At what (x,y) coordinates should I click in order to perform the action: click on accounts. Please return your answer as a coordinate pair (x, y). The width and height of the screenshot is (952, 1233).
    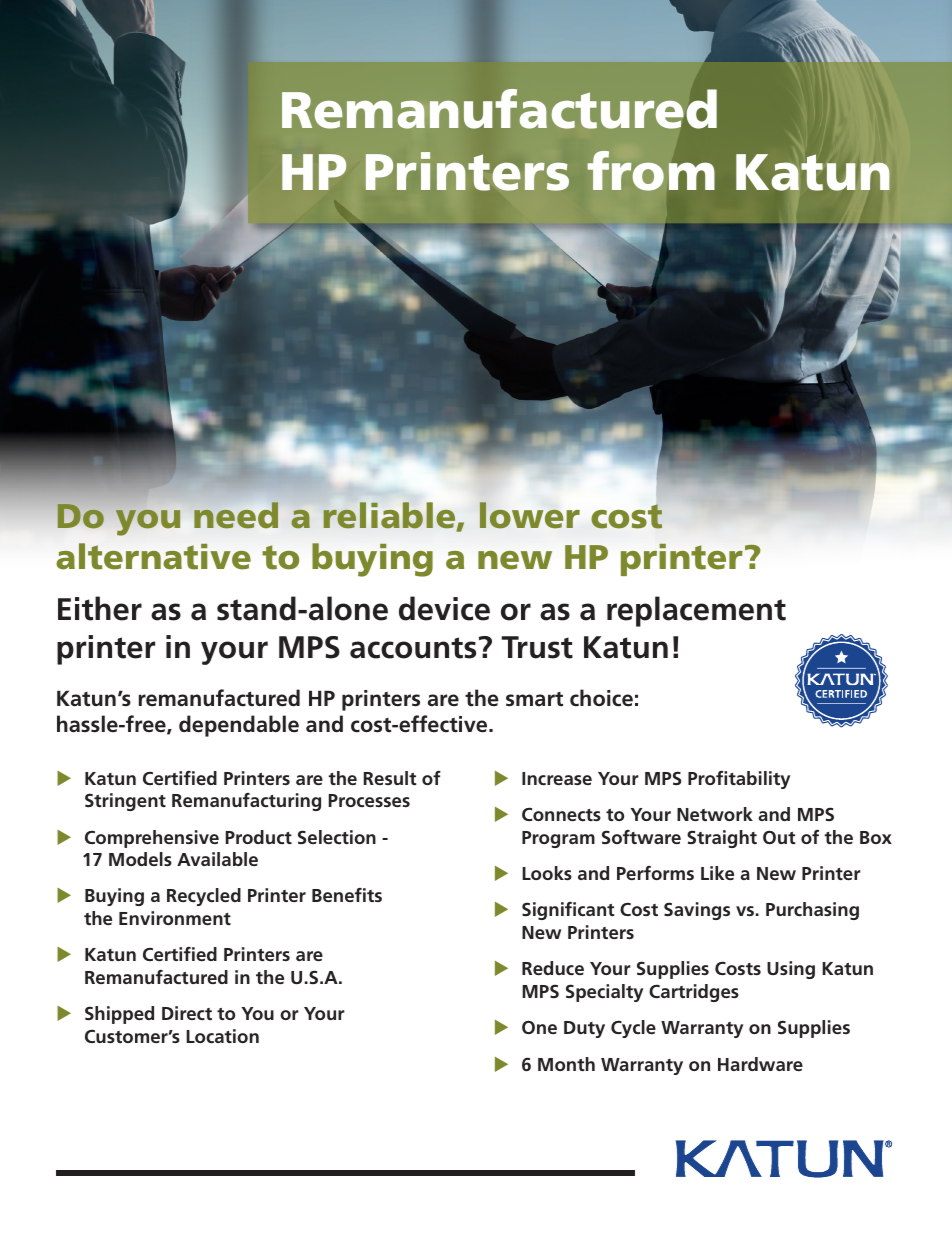
    Looking at the image, I should click on (413, 648).
